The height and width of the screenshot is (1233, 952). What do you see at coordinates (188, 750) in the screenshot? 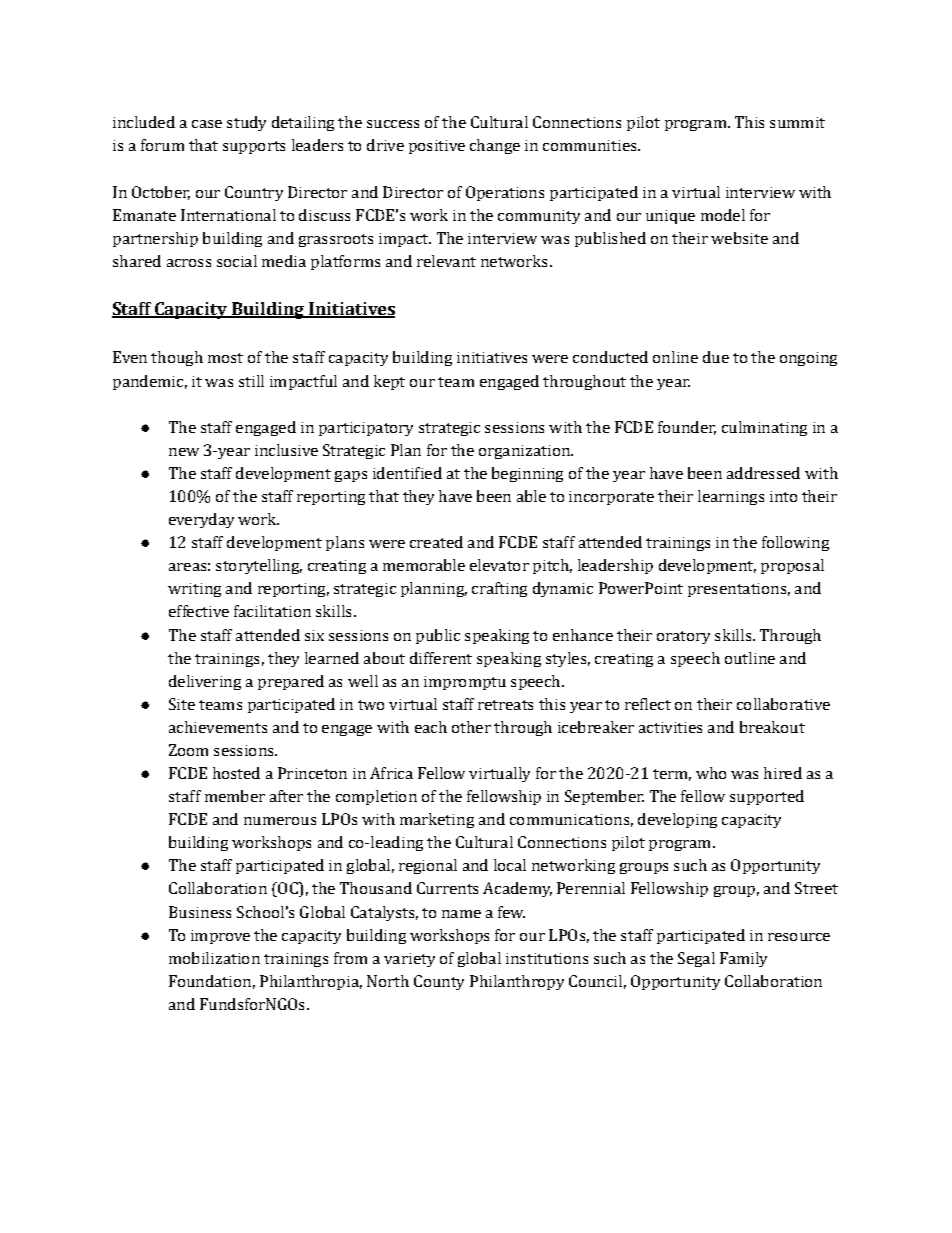
I see `Zoom` at bounding box center [188, 750].
